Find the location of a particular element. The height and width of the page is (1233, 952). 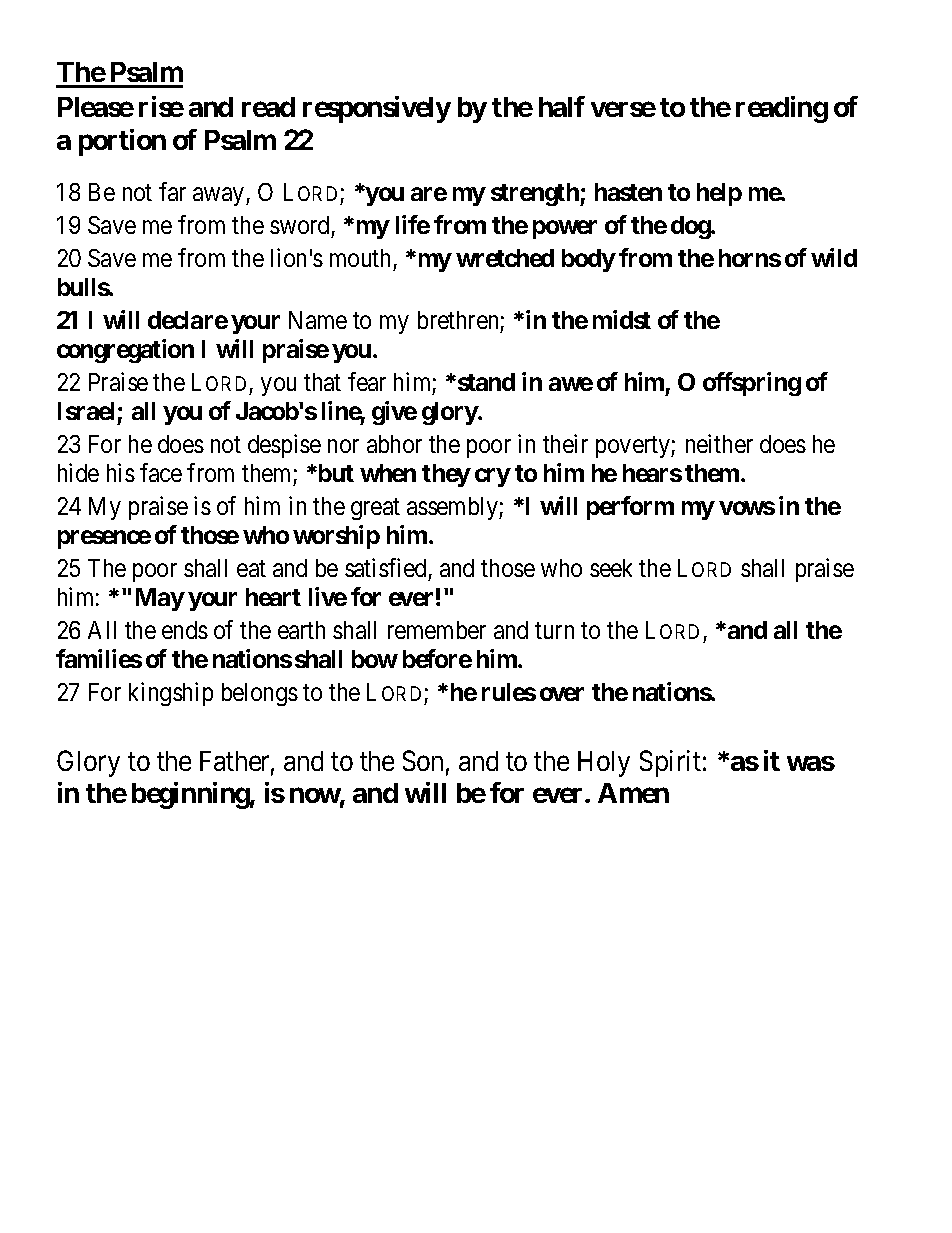

neither is located at coordinates (719, 443).
